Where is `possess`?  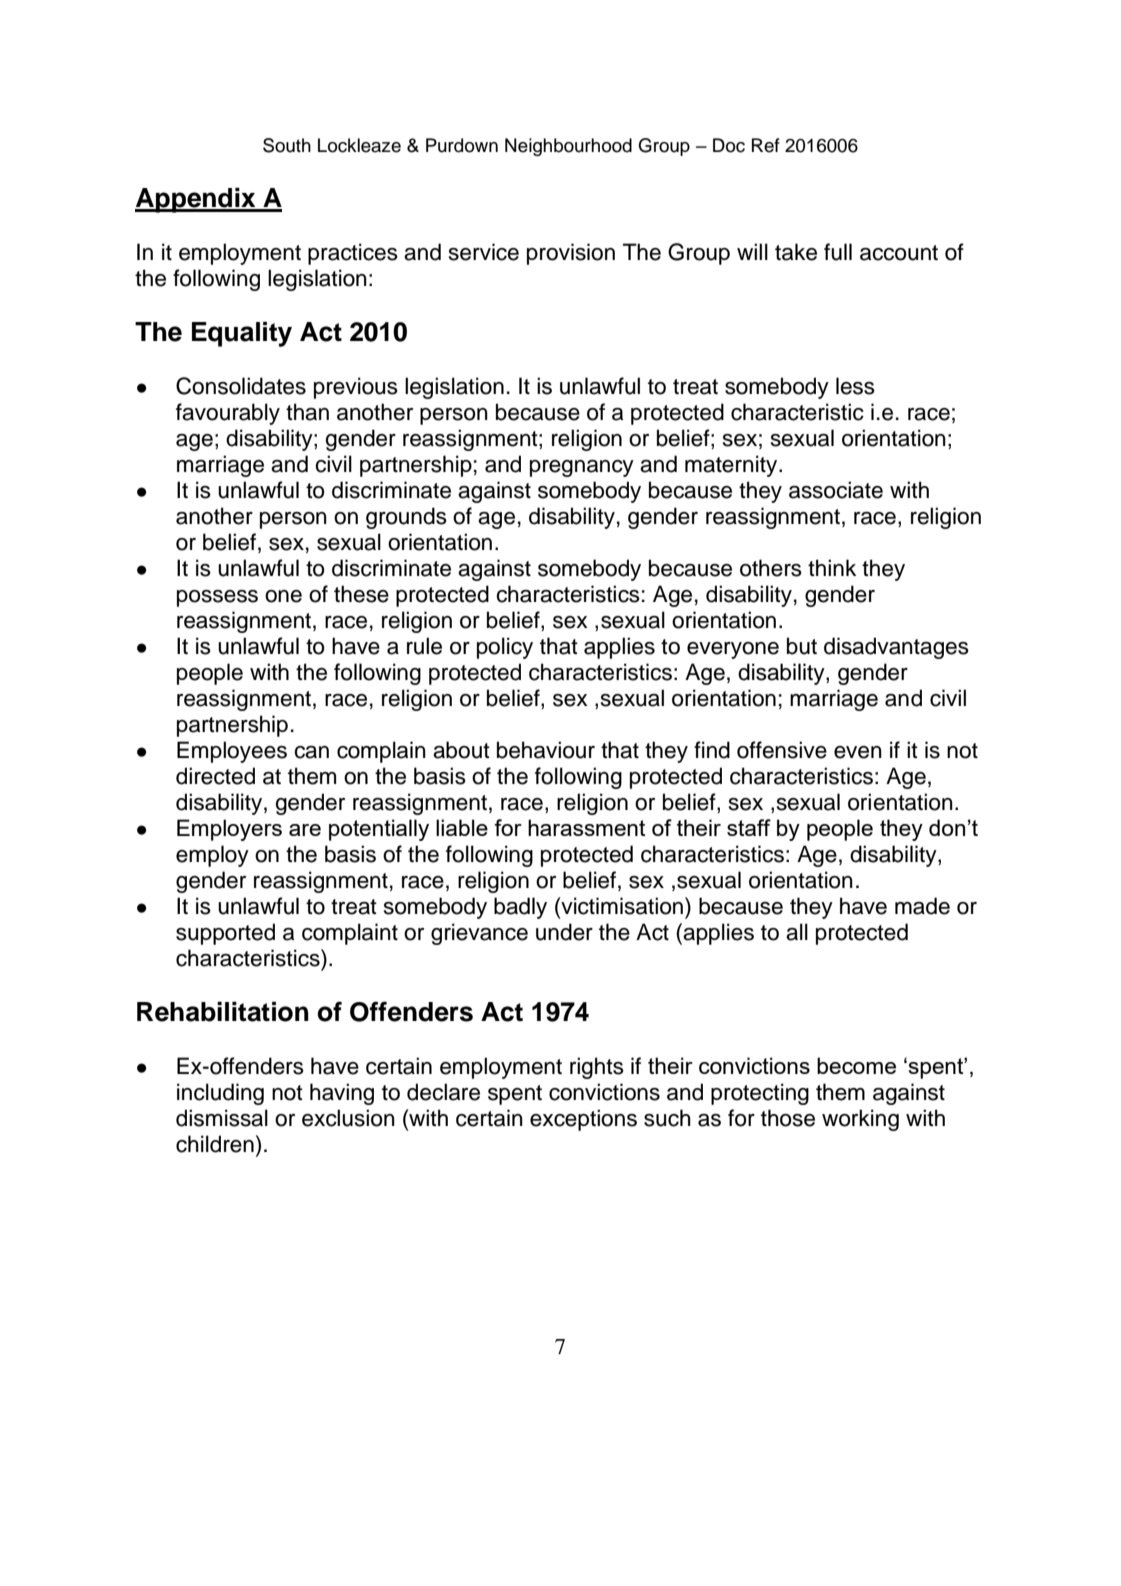
possess is located at coordinates (217, 598).
